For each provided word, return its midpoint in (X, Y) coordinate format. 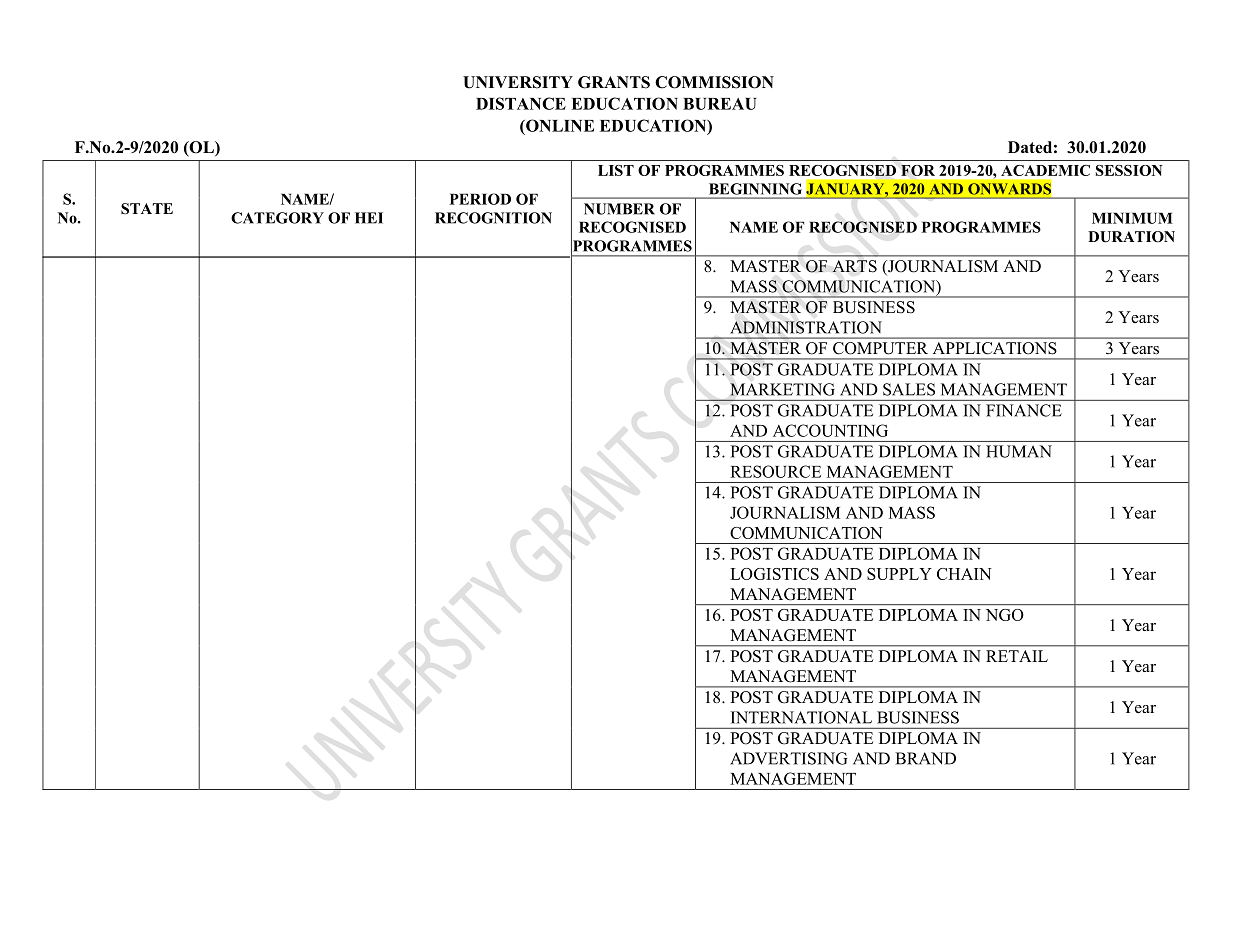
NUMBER (619, 209)
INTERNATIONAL (801, 717)
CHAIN (964, 574)
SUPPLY (899, 574)
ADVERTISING (788, 758)
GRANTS (614, 82)
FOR (918, 170)
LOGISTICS (774, 574)
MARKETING (782, 389)
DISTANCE (521, 103)
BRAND (925, 758)
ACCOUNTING (830, 430)
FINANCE (1024, 410)
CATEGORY (277, 218)
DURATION (1131, 237)
